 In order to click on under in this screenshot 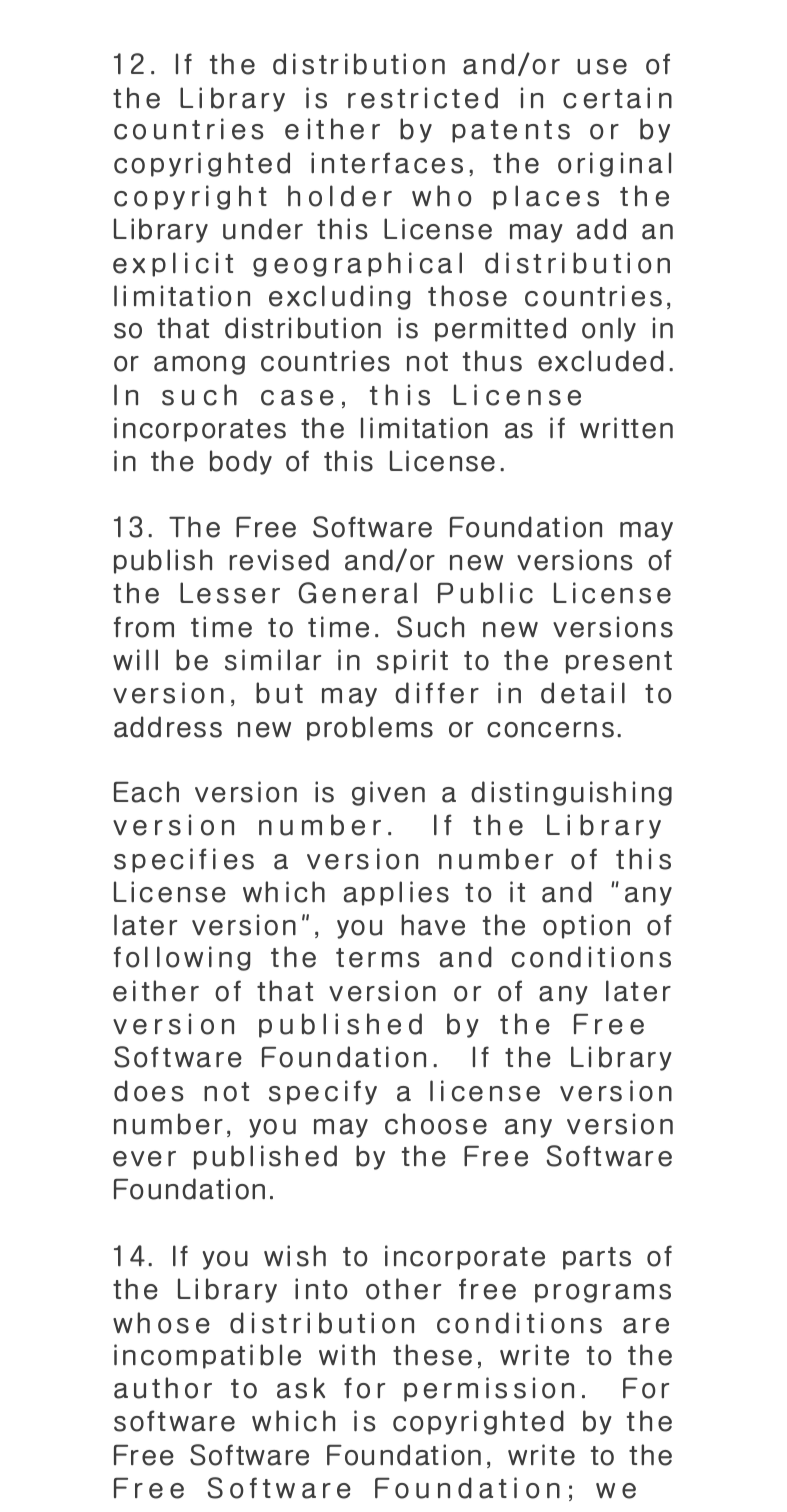, I will do `click(263, 229)`.
